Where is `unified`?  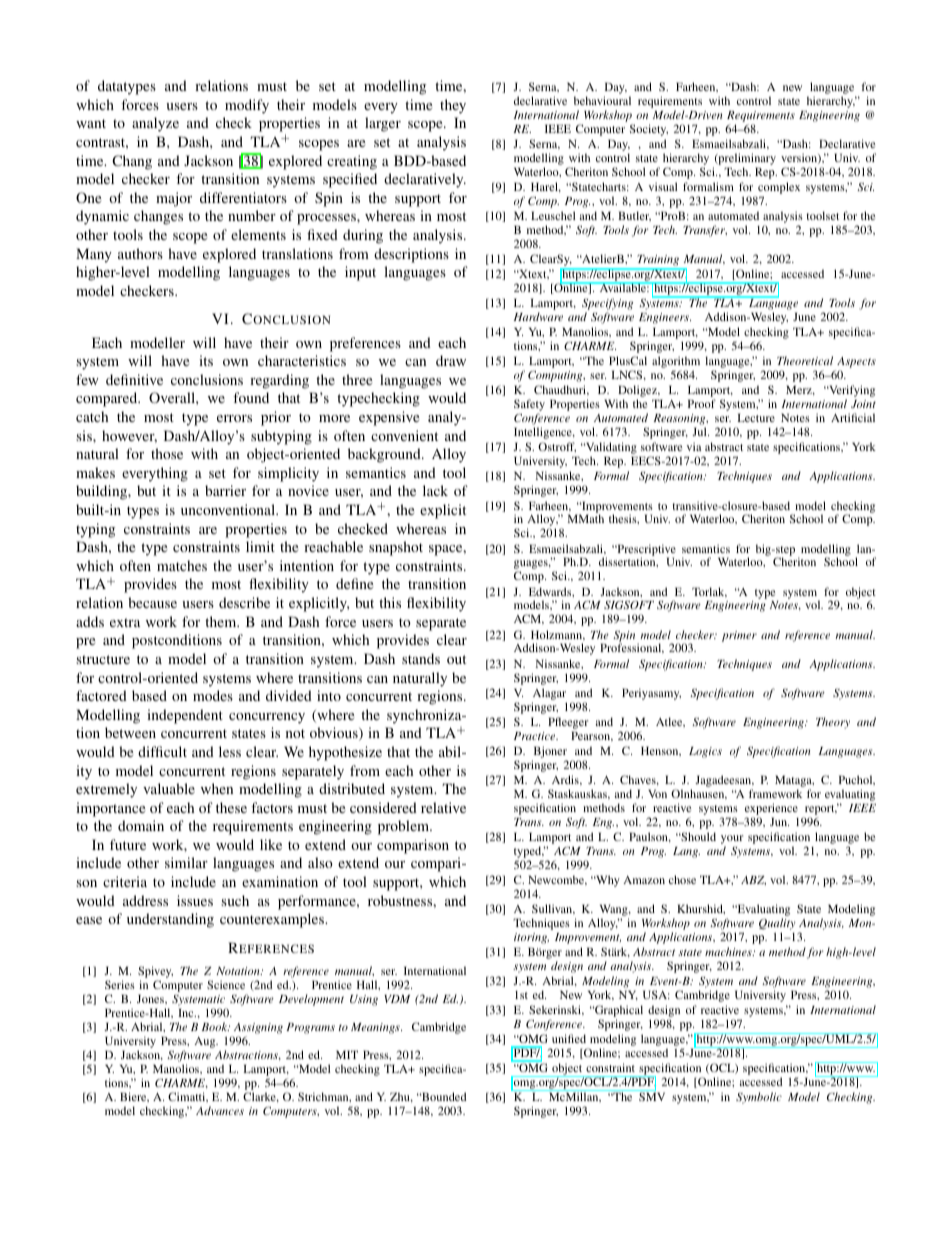
unified is located at coordinates (569, 1038).
